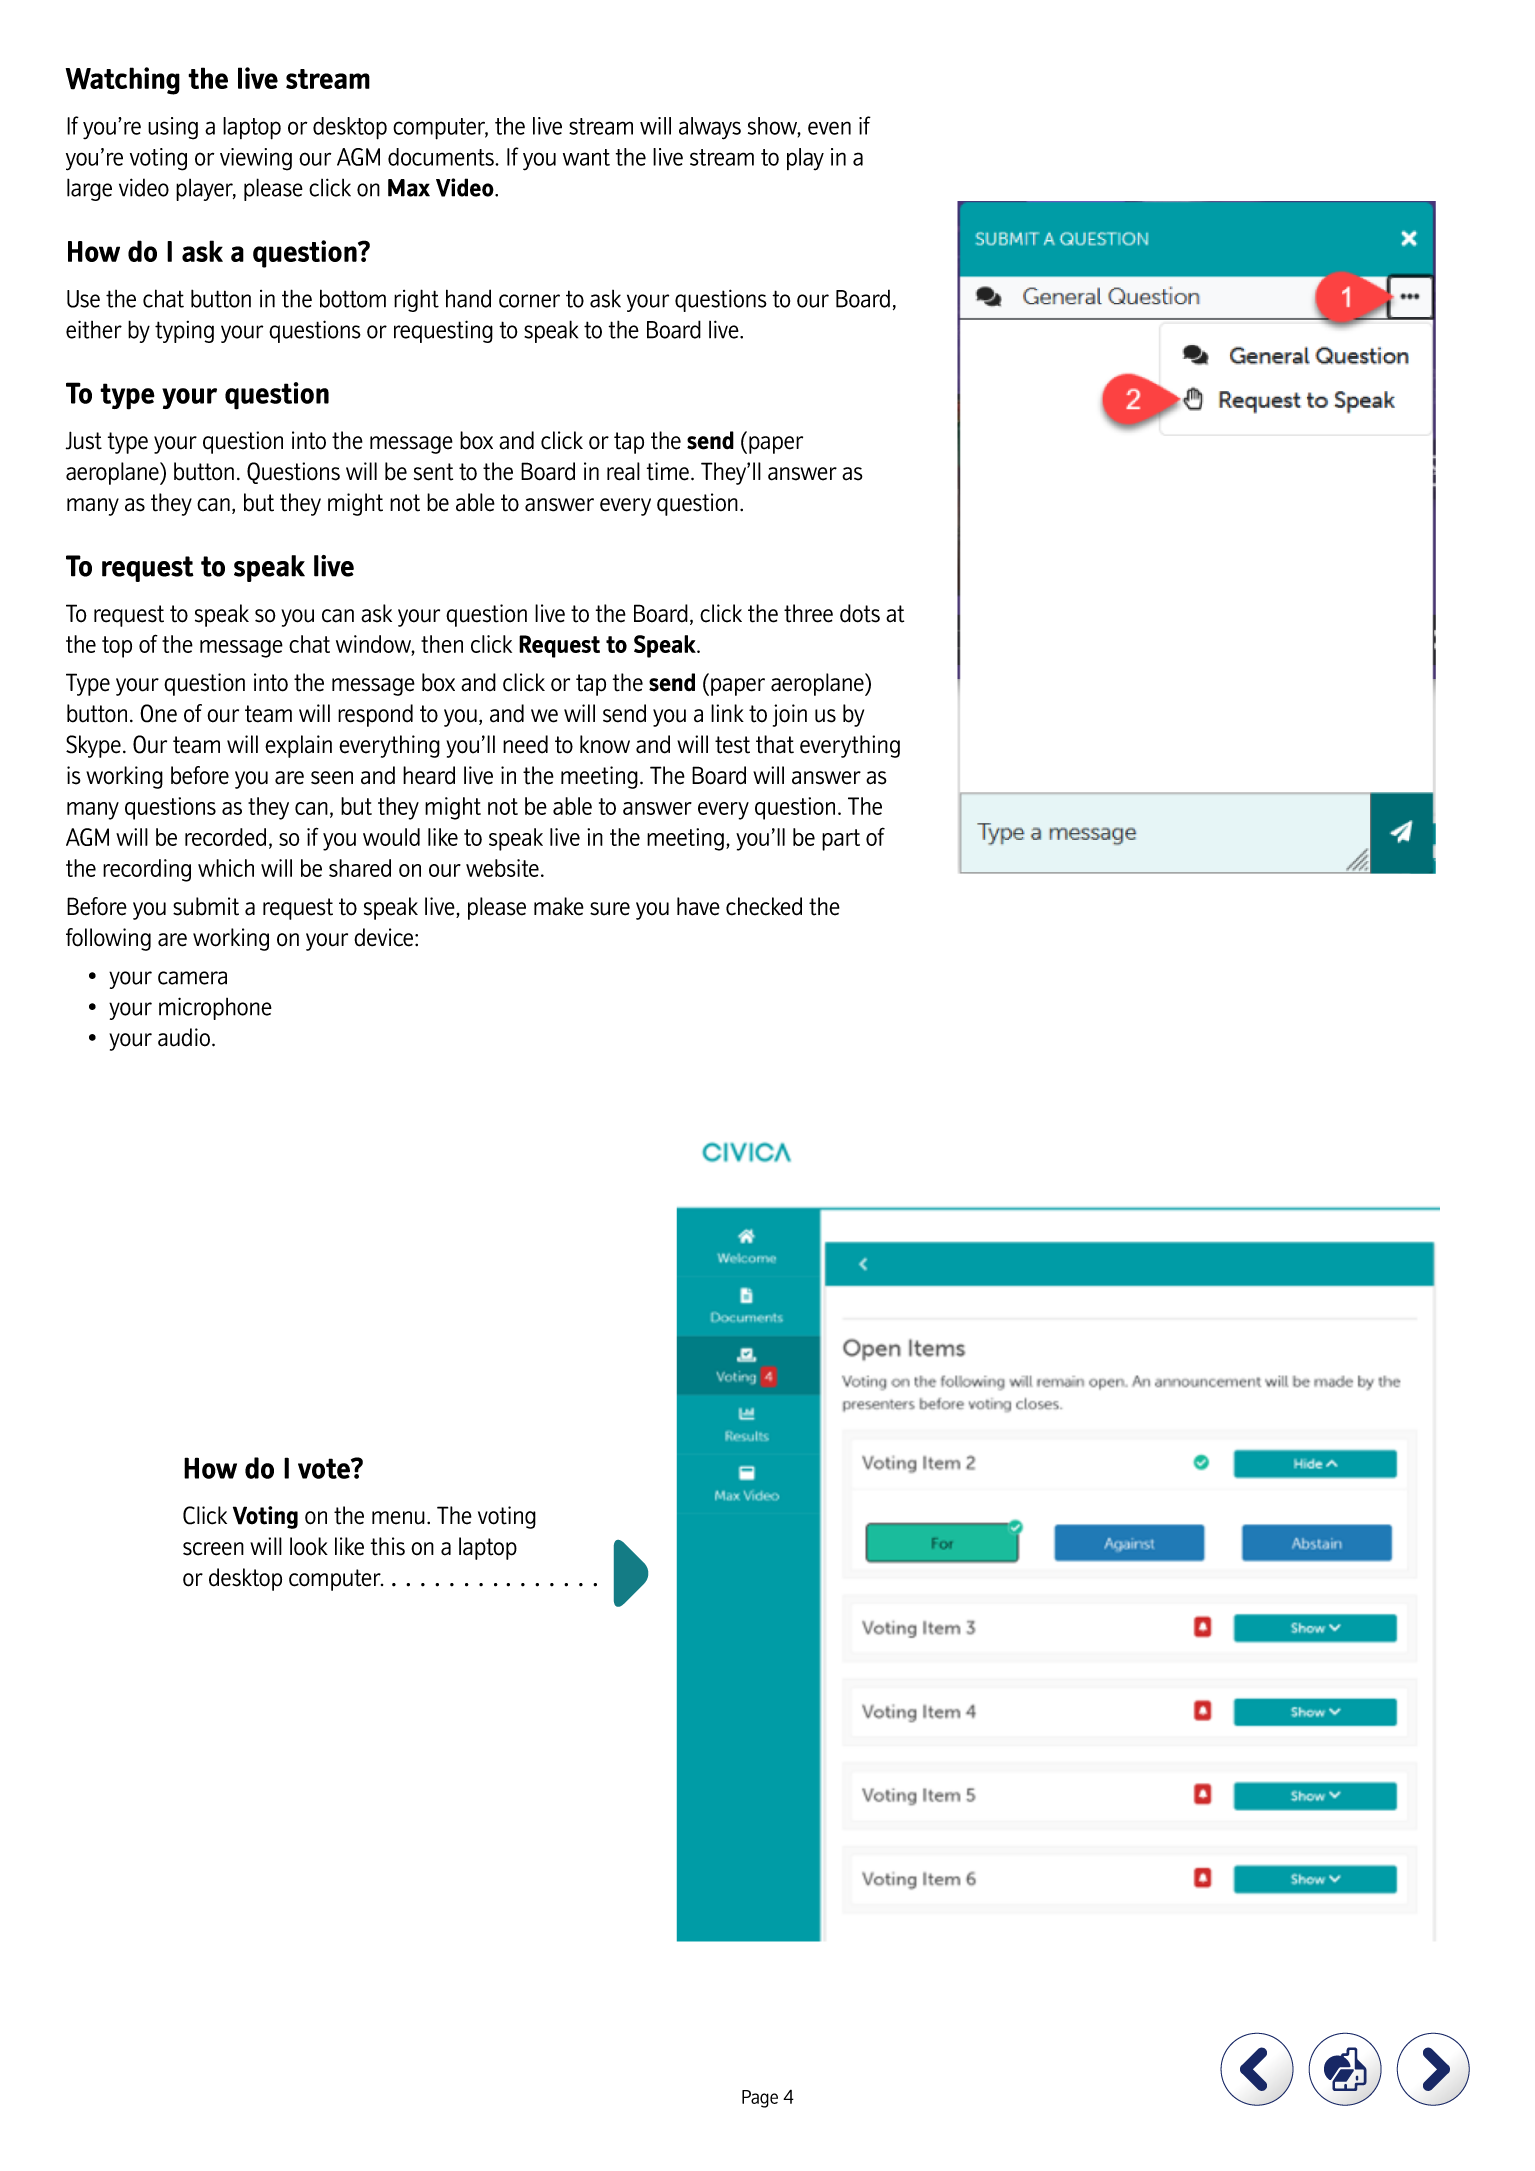 This document has height=2171, width=1535. I want to click on this, so click(388, 1546).
